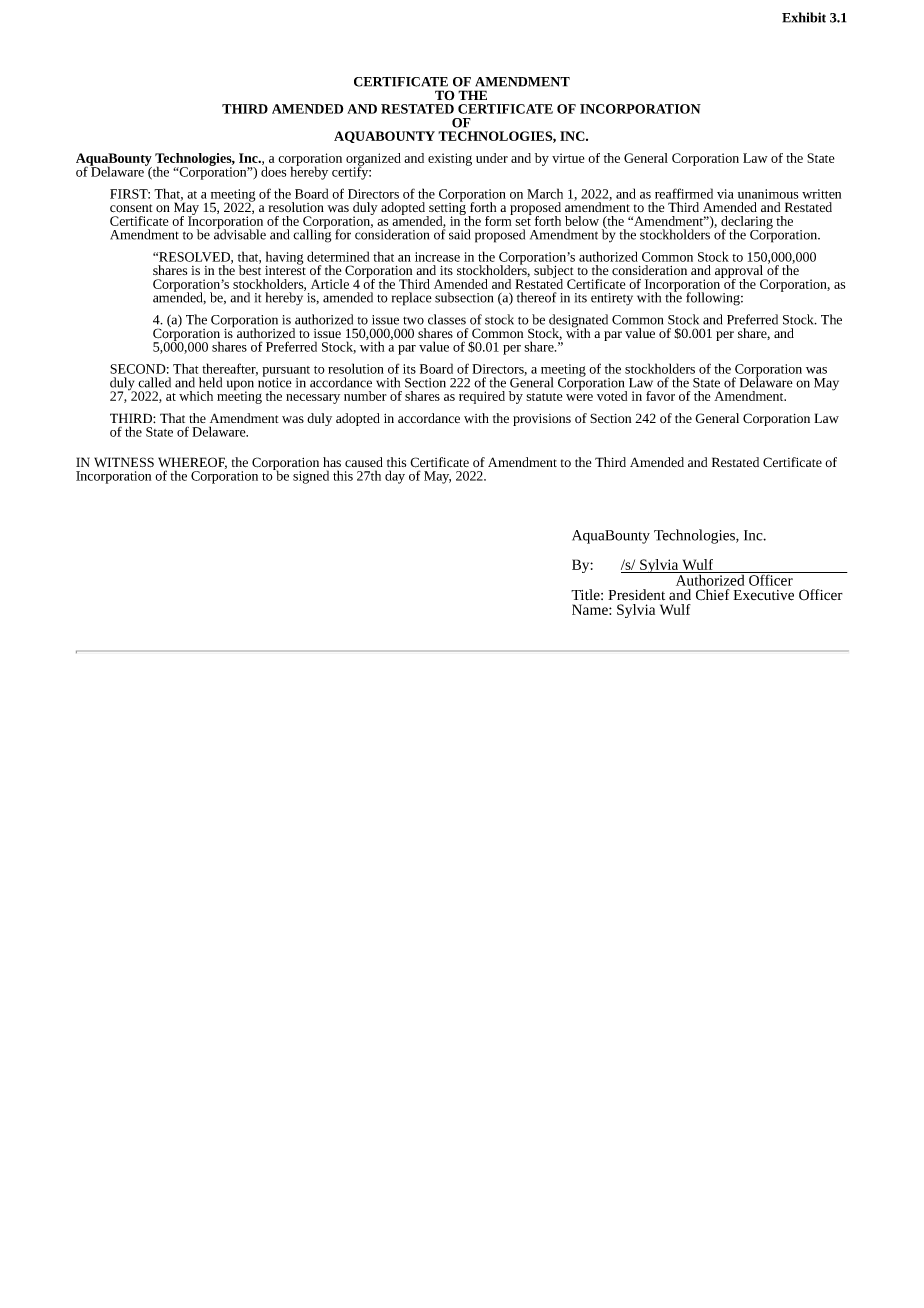 The width and height of the screenshot is (924, 1308). What do you see at coordinates (210, 382) in the screenshot?
I see `held` at bounding box center [210, 382].
